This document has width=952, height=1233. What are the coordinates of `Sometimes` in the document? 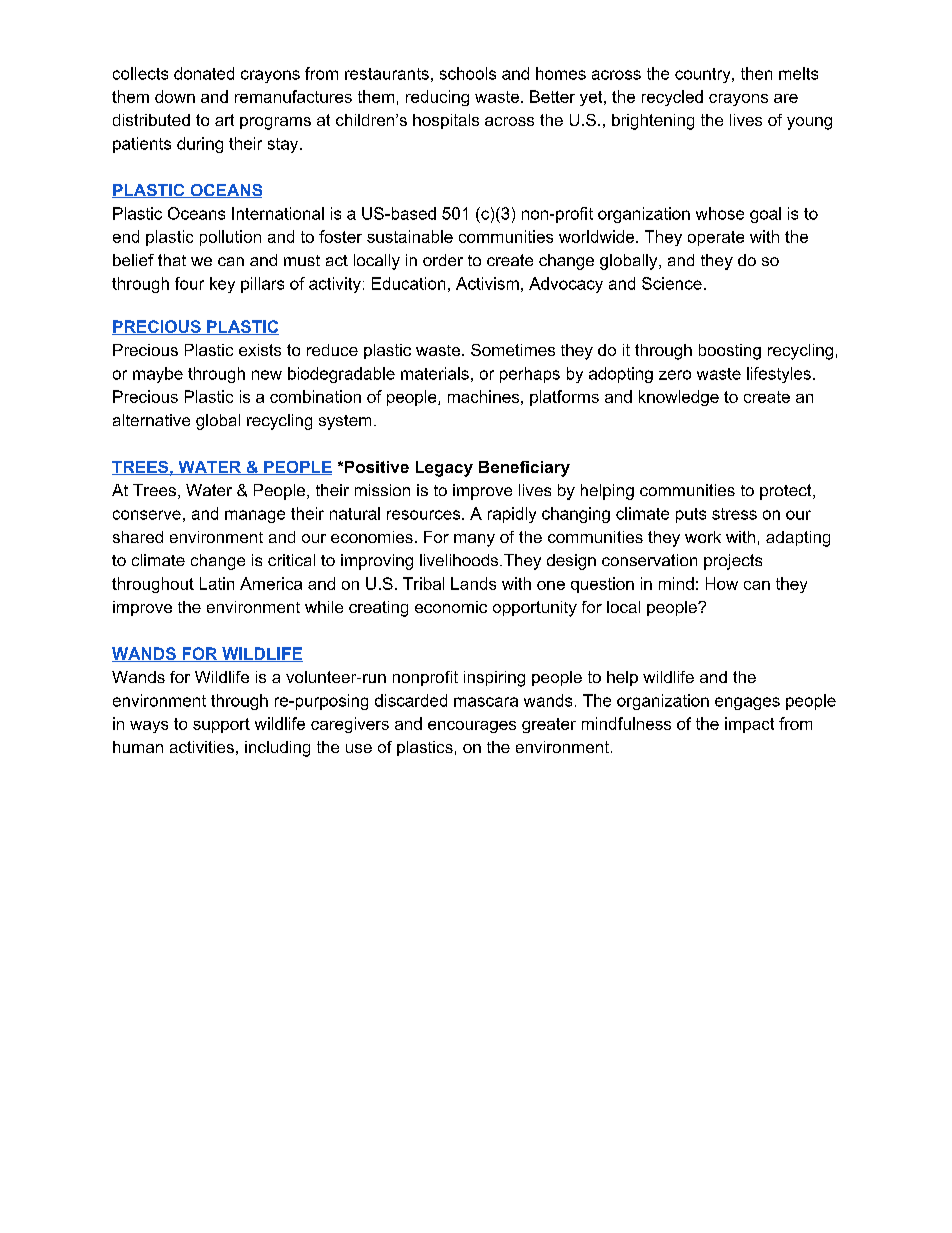 It's located at (513, 350).
